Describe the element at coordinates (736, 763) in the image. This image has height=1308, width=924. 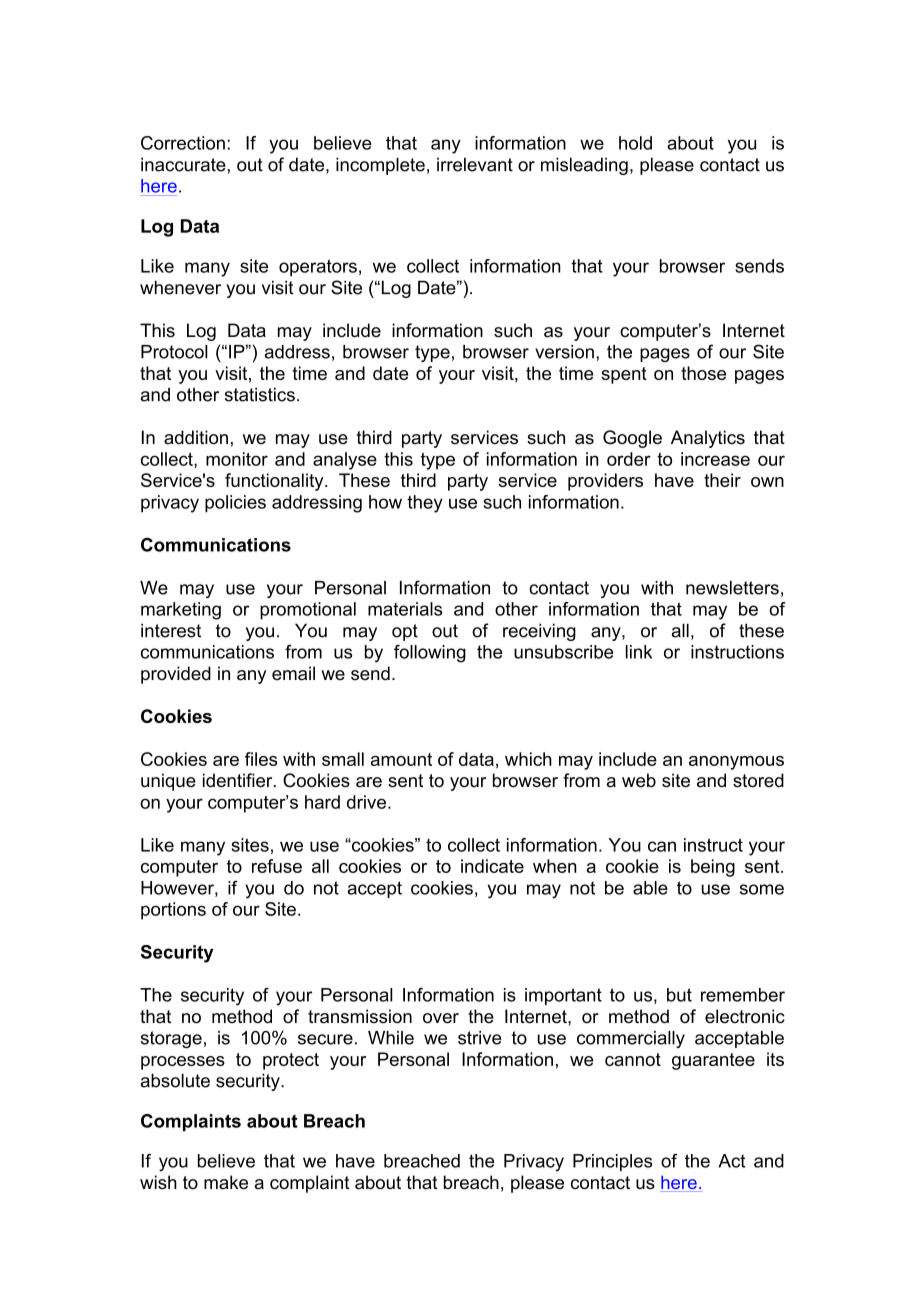
I see `anonymous` at that location.
